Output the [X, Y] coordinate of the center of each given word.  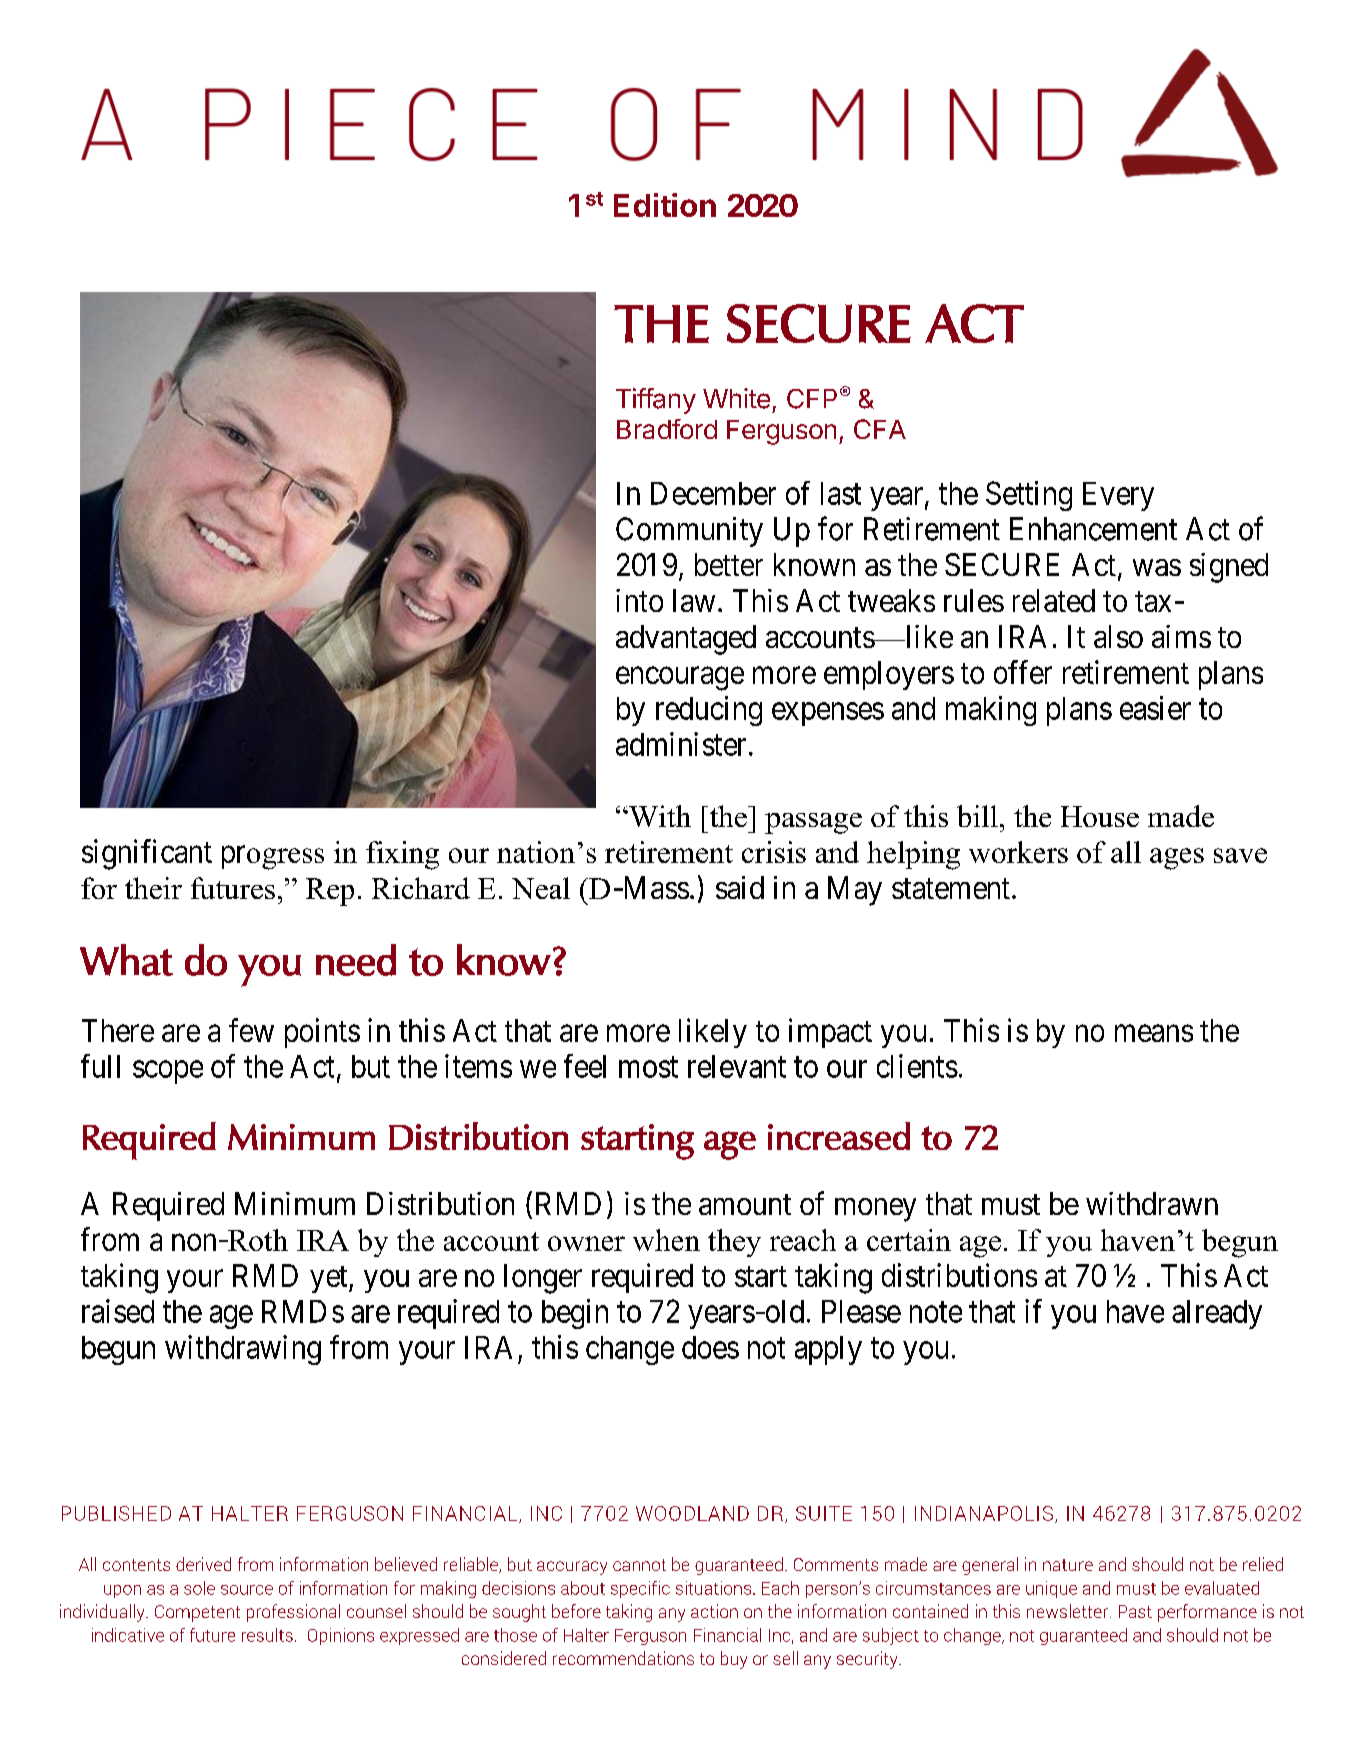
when [666, 1240]
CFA [880, 429]
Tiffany [656, 401]
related [1054, 600]
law [694, 600]
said [740, 887]
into [639, 600]
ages [1177, 859]
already [1217, 1314]
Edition [665, 205]
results [267, 1635]
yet [330, 1279]
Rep [330, 892]
